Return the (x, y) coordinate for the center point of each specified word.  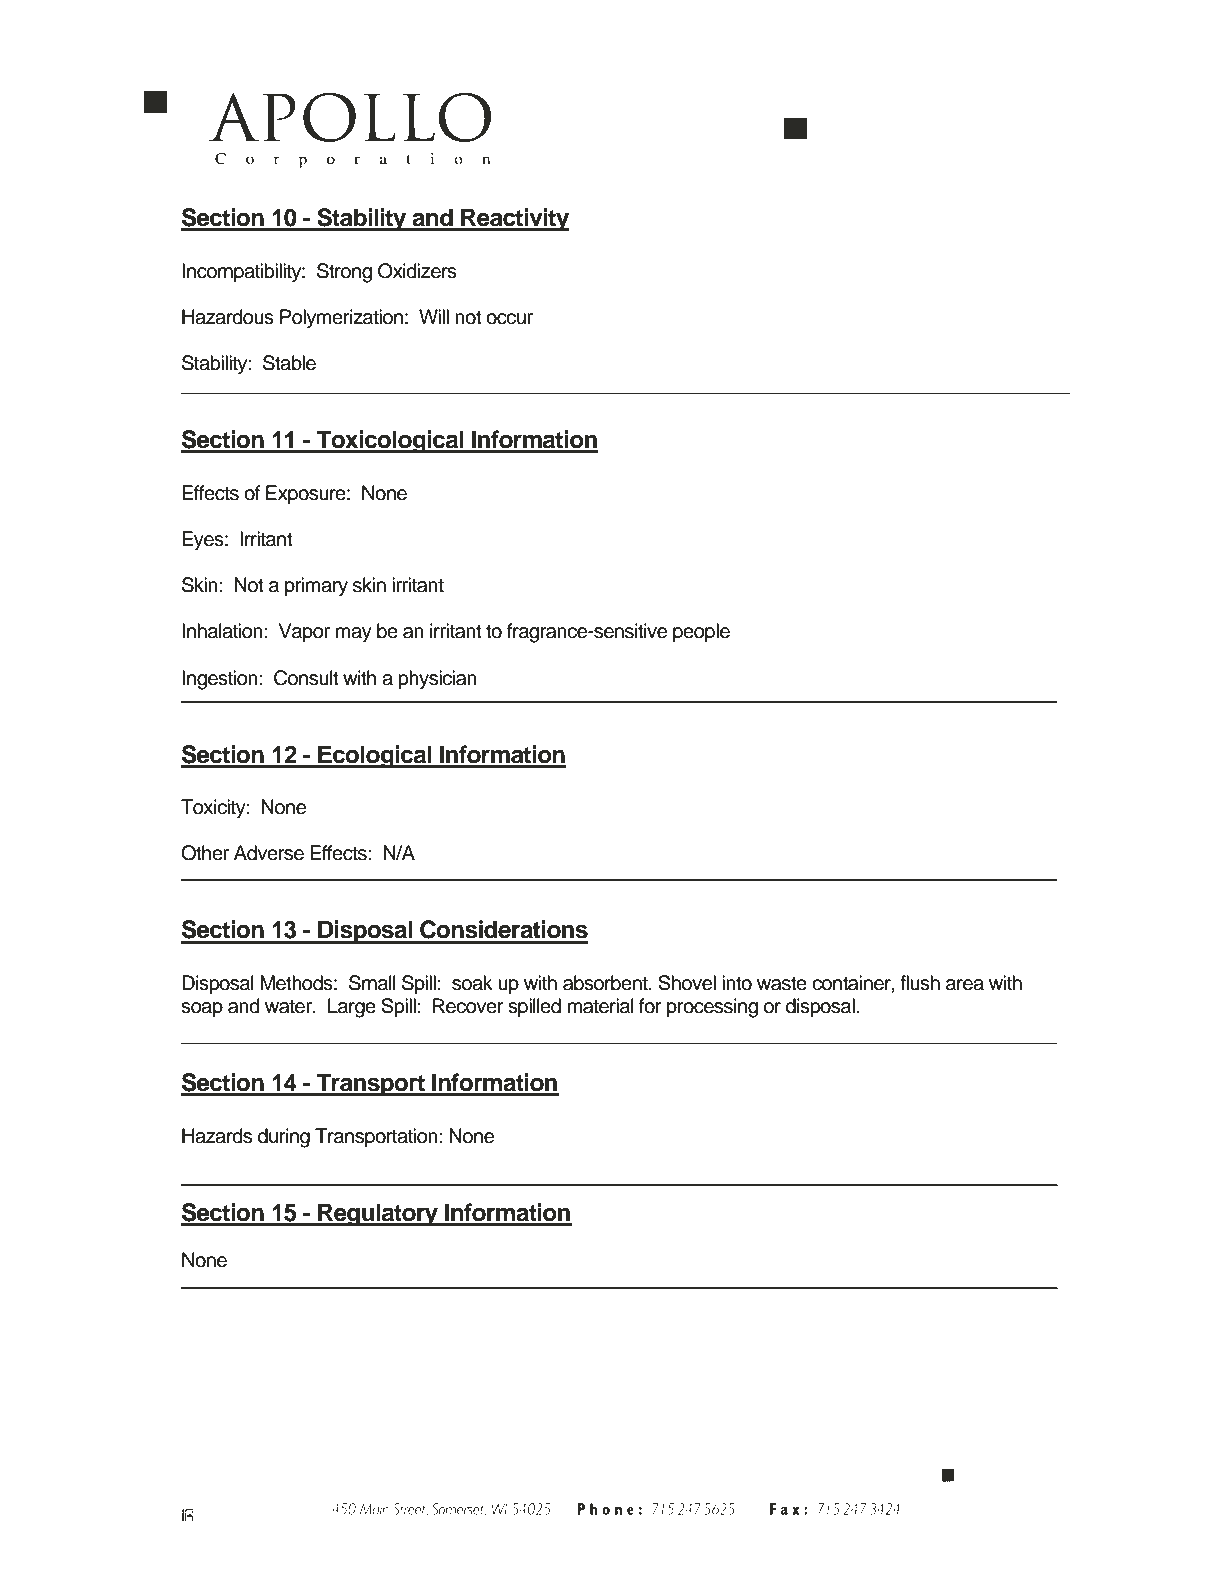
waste (782, 984)
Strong (344, 273)
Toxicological (390, 442)
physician (437, 680)
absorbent (606, 983)
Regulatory (378, 1215)
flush (920, 983)
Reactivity (514, 219)
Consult (306, 678)
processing (712, 1008)
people (701, 632)
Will (434, 316)
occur (509, 319)
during (284, 1138)
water (290, 1007)
